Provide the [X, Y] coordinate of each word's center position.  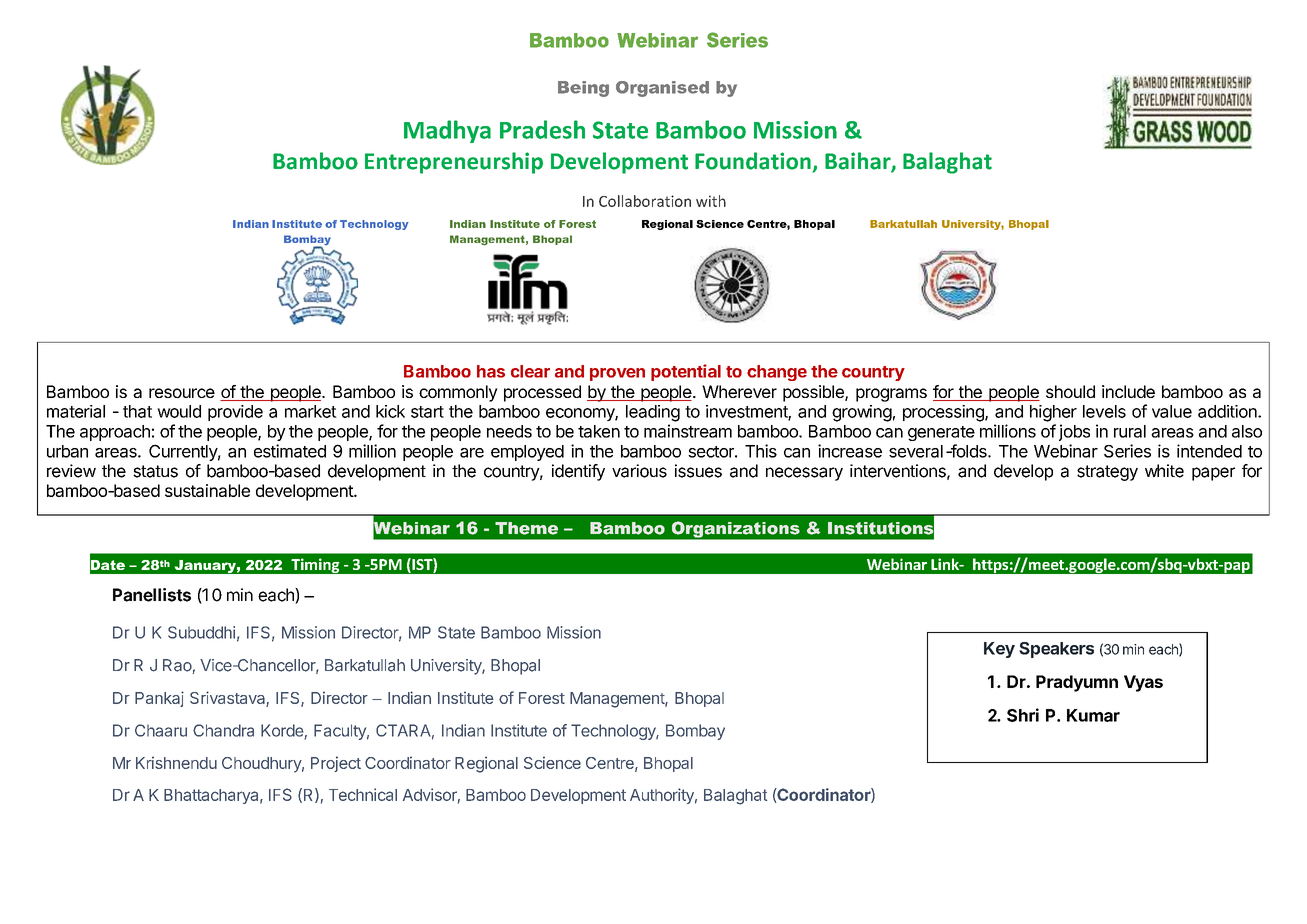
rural [1130, 431]
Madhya [447, 131]
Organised [662, 89]
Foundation [754, 162]
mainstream [688, 431]
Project [336, 764]
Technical [363, 794]
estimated [290, 451]
